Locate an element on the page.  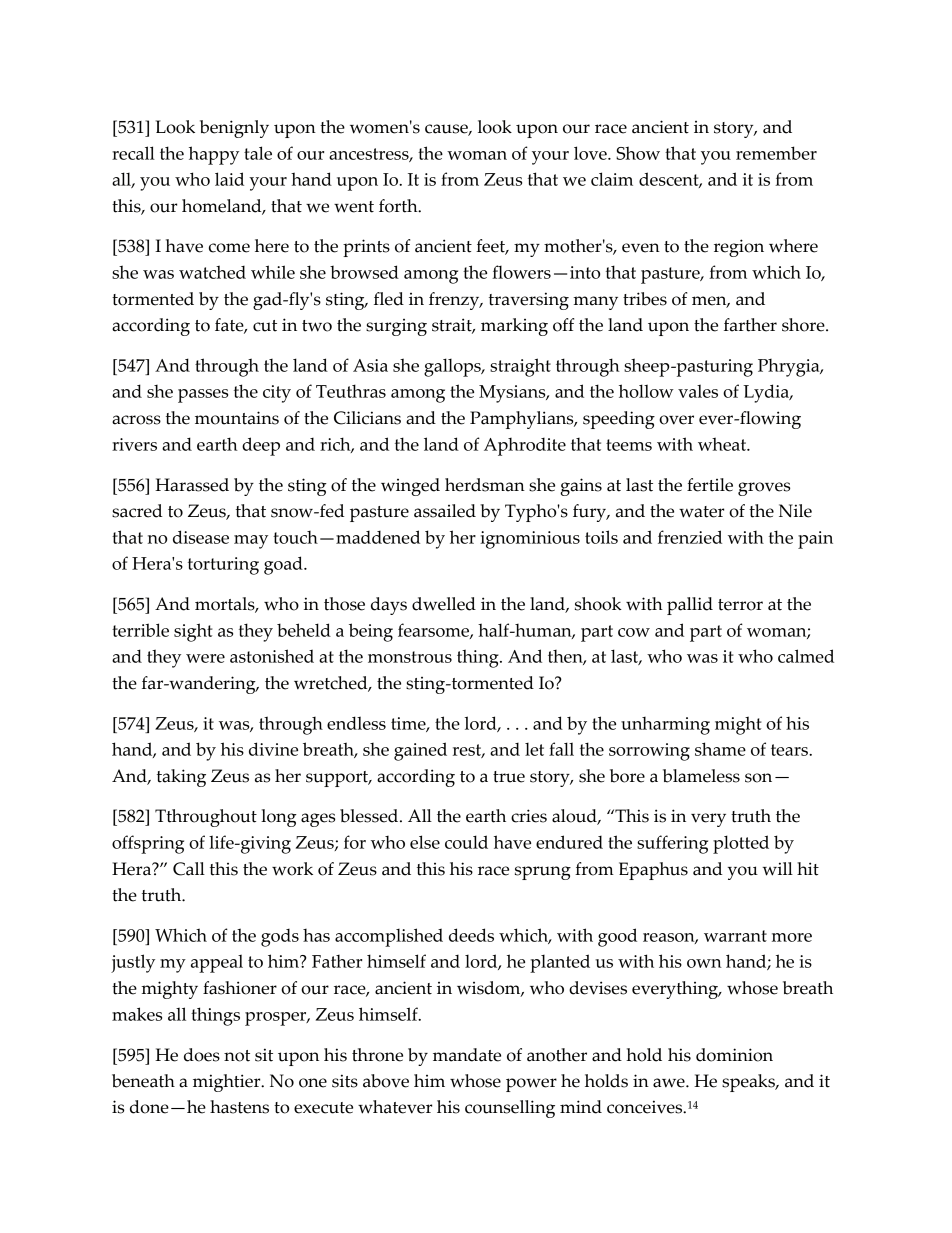
vales is located at coordinates (698, 391).
